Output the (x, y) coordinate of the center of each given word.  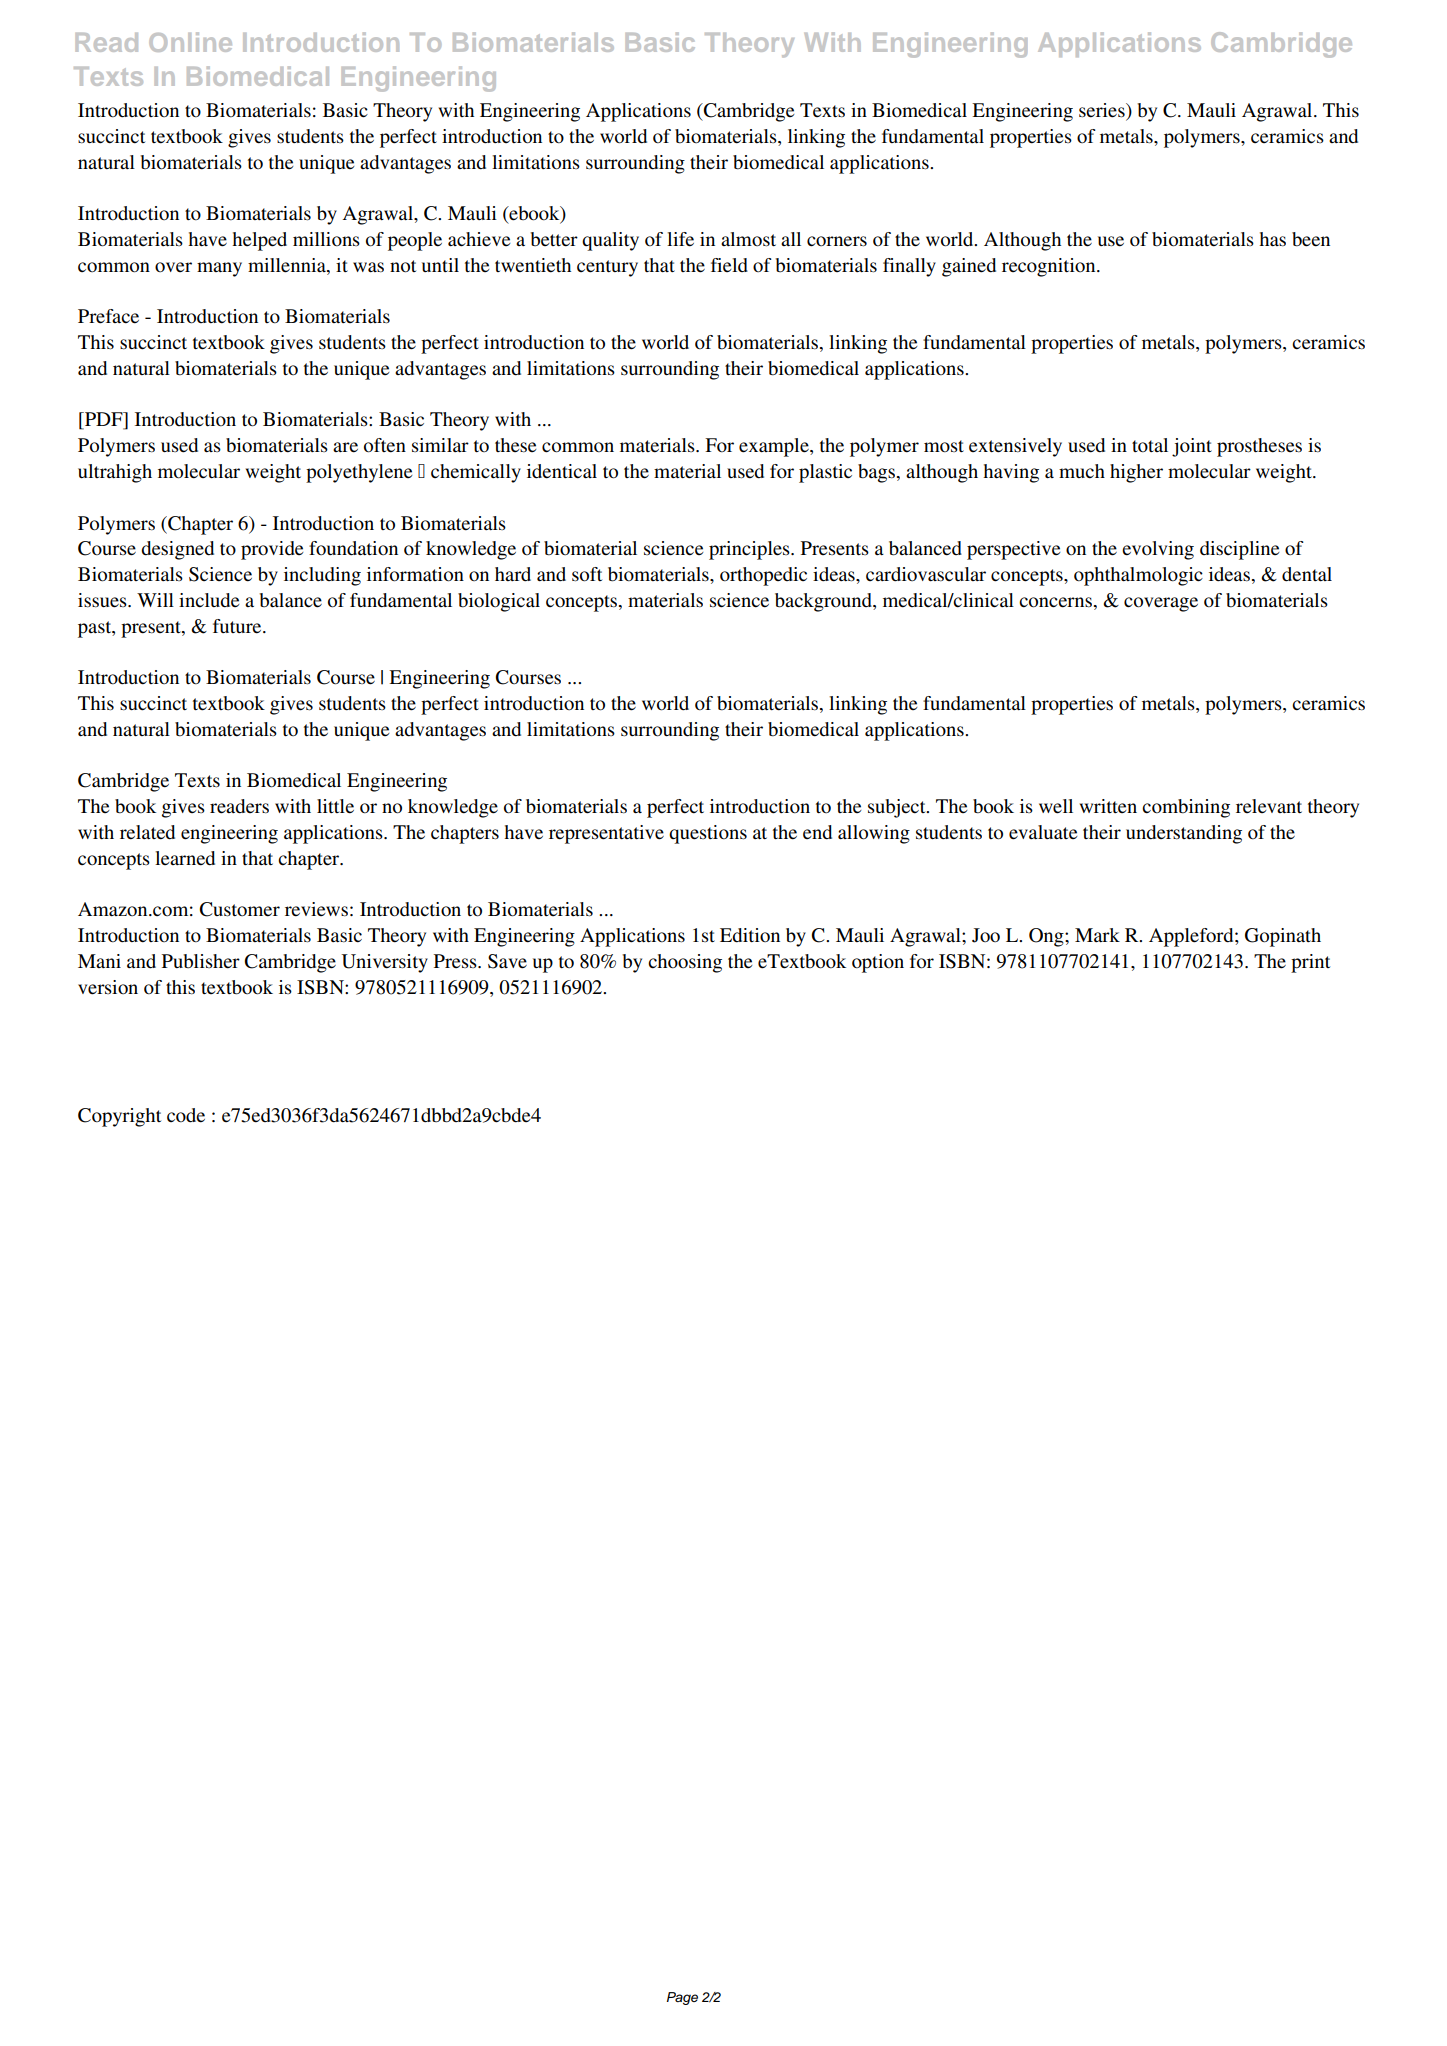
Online (190, 42)
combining (1186, 808)
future (238, 626)
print (1310, 963)
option (878, 963)
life (680, 239)
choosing (685, 963)
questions (708, 834)
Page (682, 1998)
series (1103, 111)
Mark (1097, 935)
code (186, 1115)
